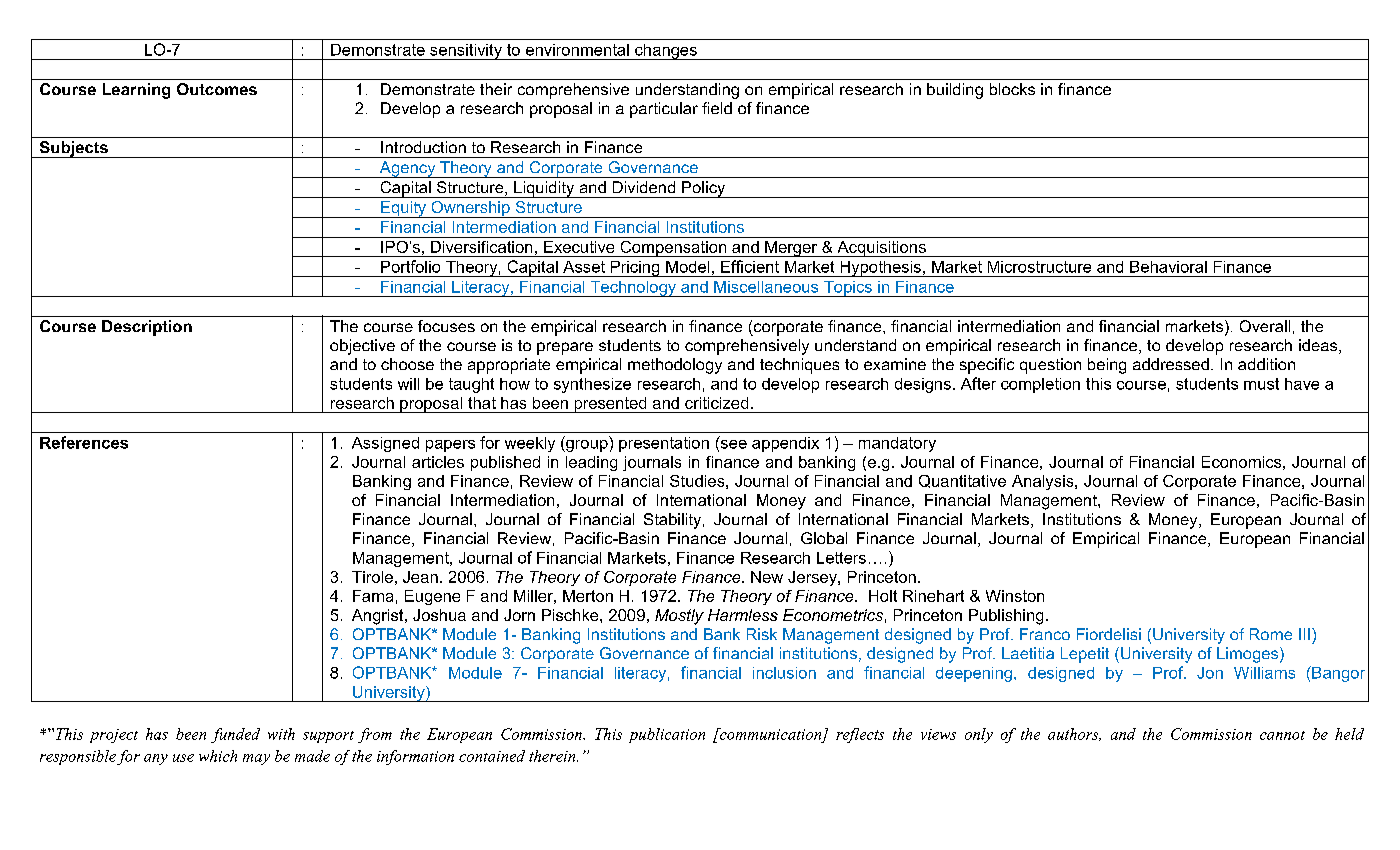  What do you see at coordinates (1044, 482) in the image?
I see `Analysis` at bounding box center [1044, 482].
